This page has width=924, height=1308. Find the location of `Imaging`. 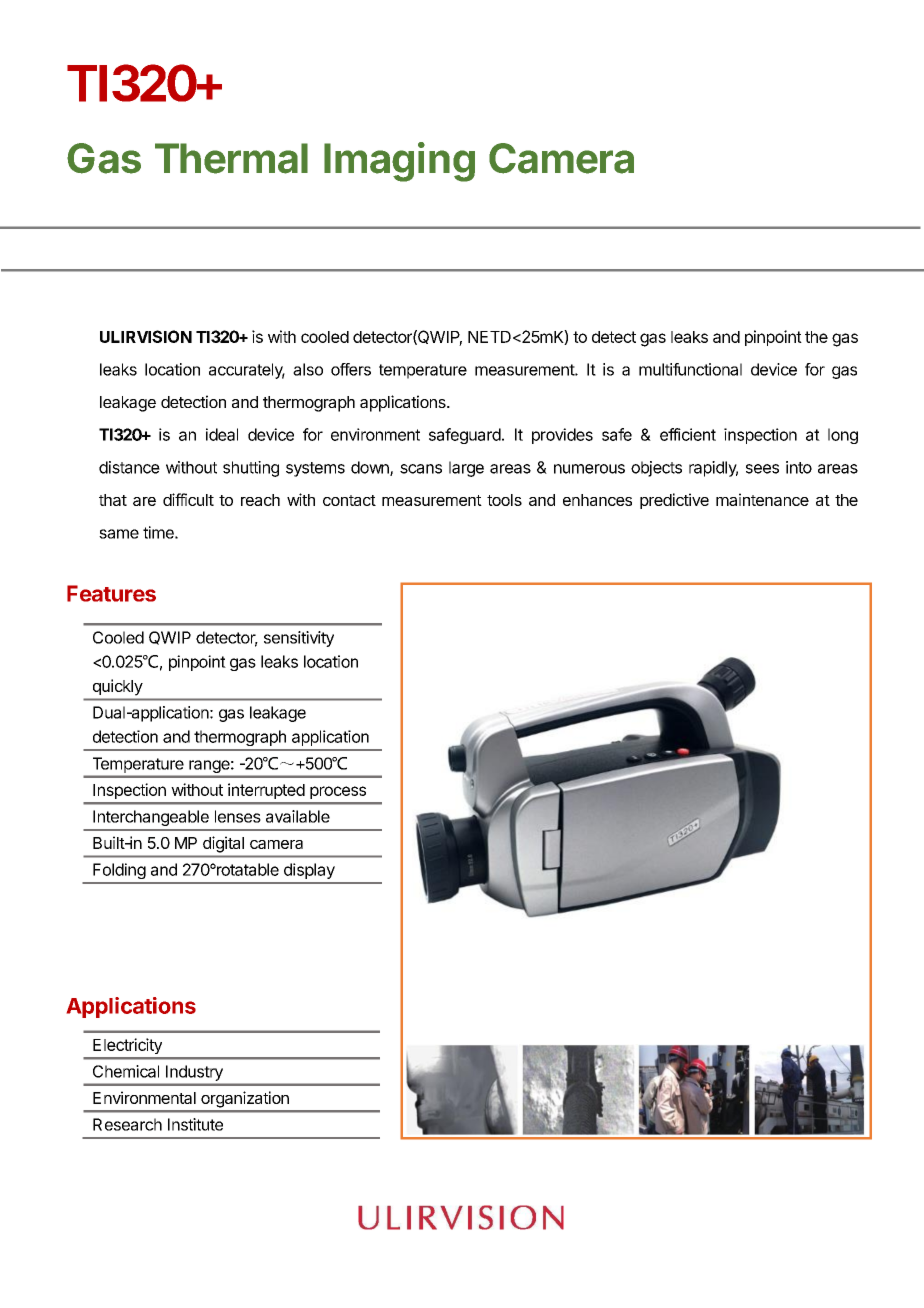

Imaging is located at coordinates (399, 162).
